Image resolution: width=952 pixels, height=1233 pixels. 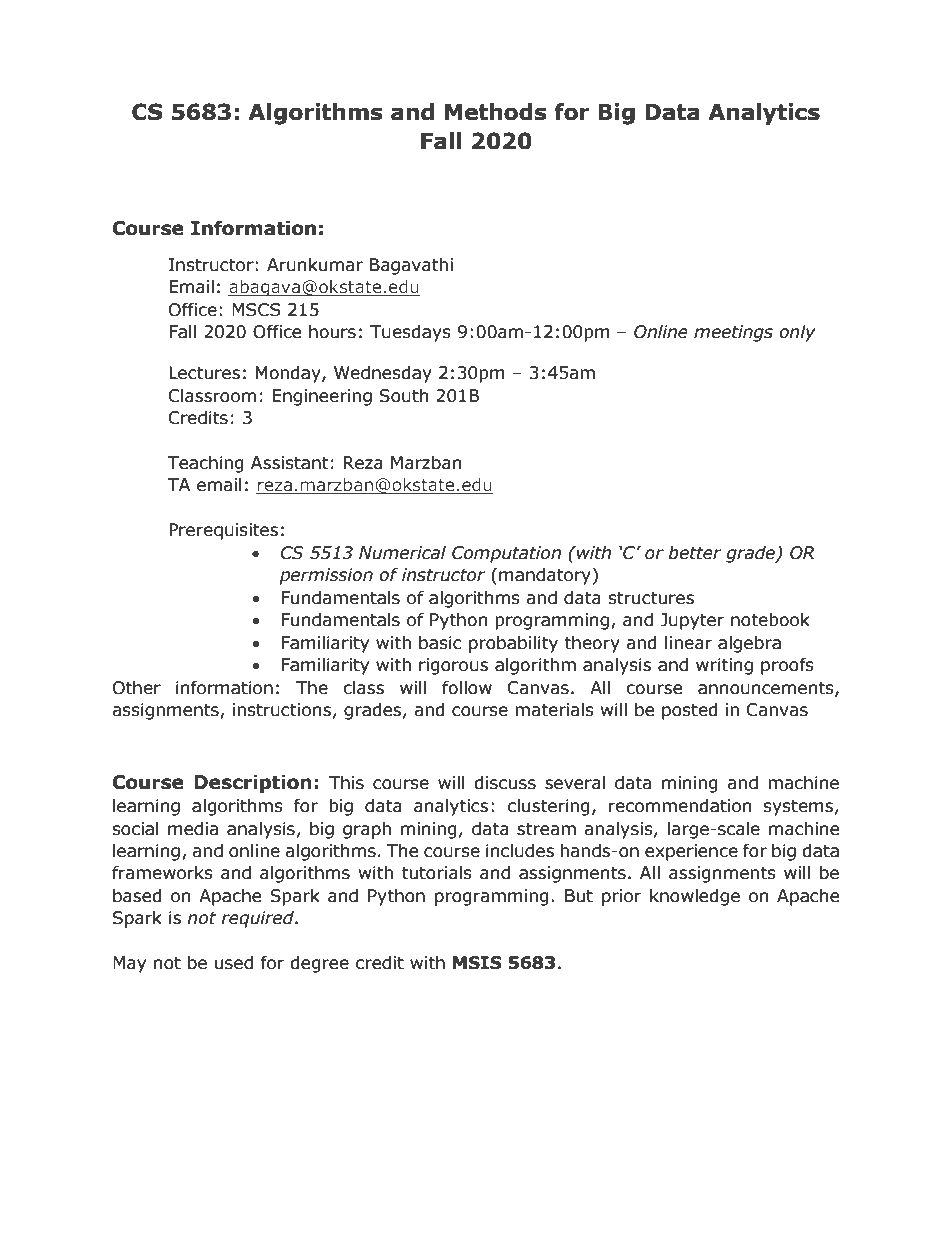 What do you see at coordinates (256, 310) in the screenshot?
I see `MSCS` at bounding box center [256, 310].
